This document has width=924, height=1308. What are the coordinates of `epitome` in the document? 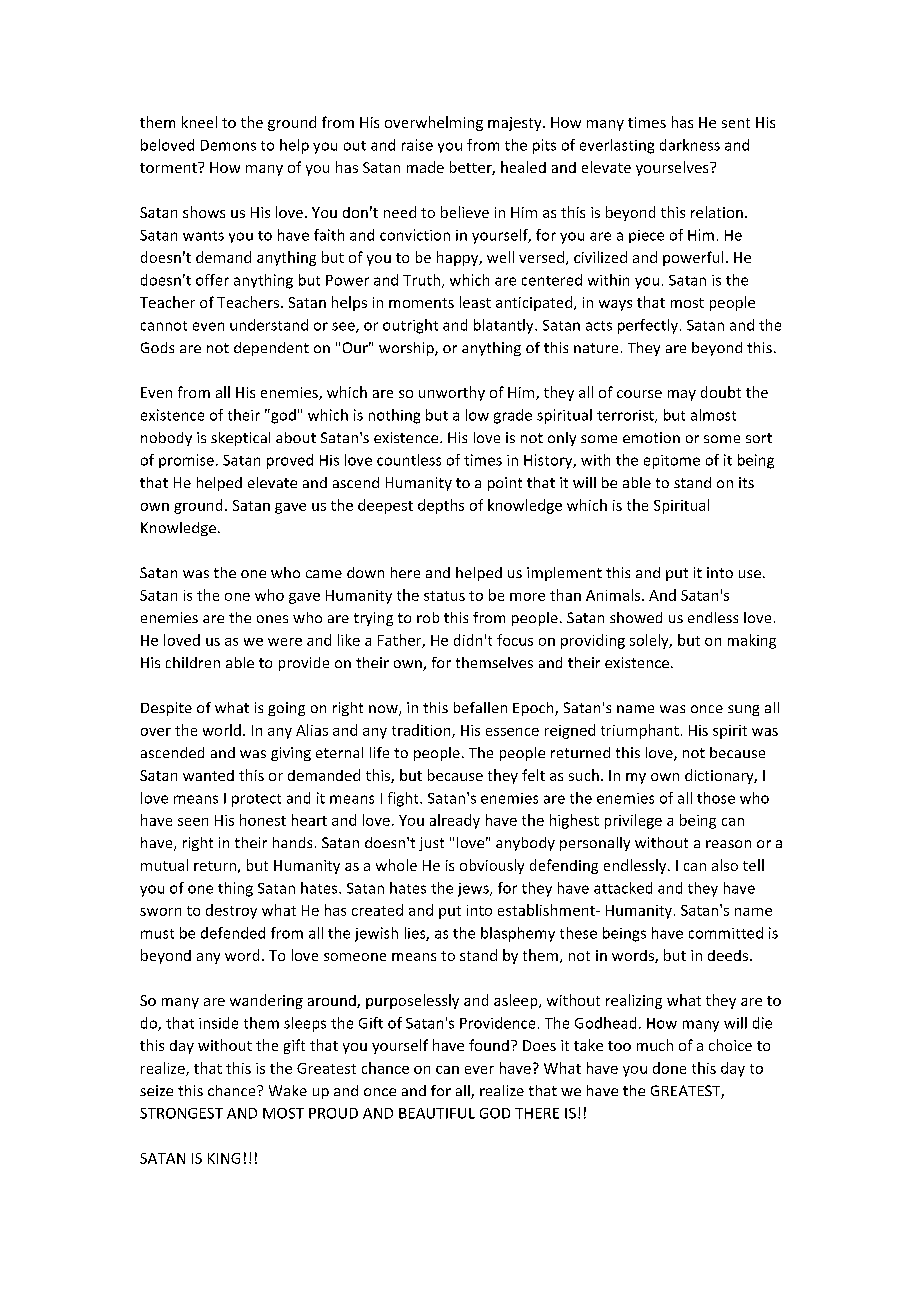 It's located at (672, 462).
